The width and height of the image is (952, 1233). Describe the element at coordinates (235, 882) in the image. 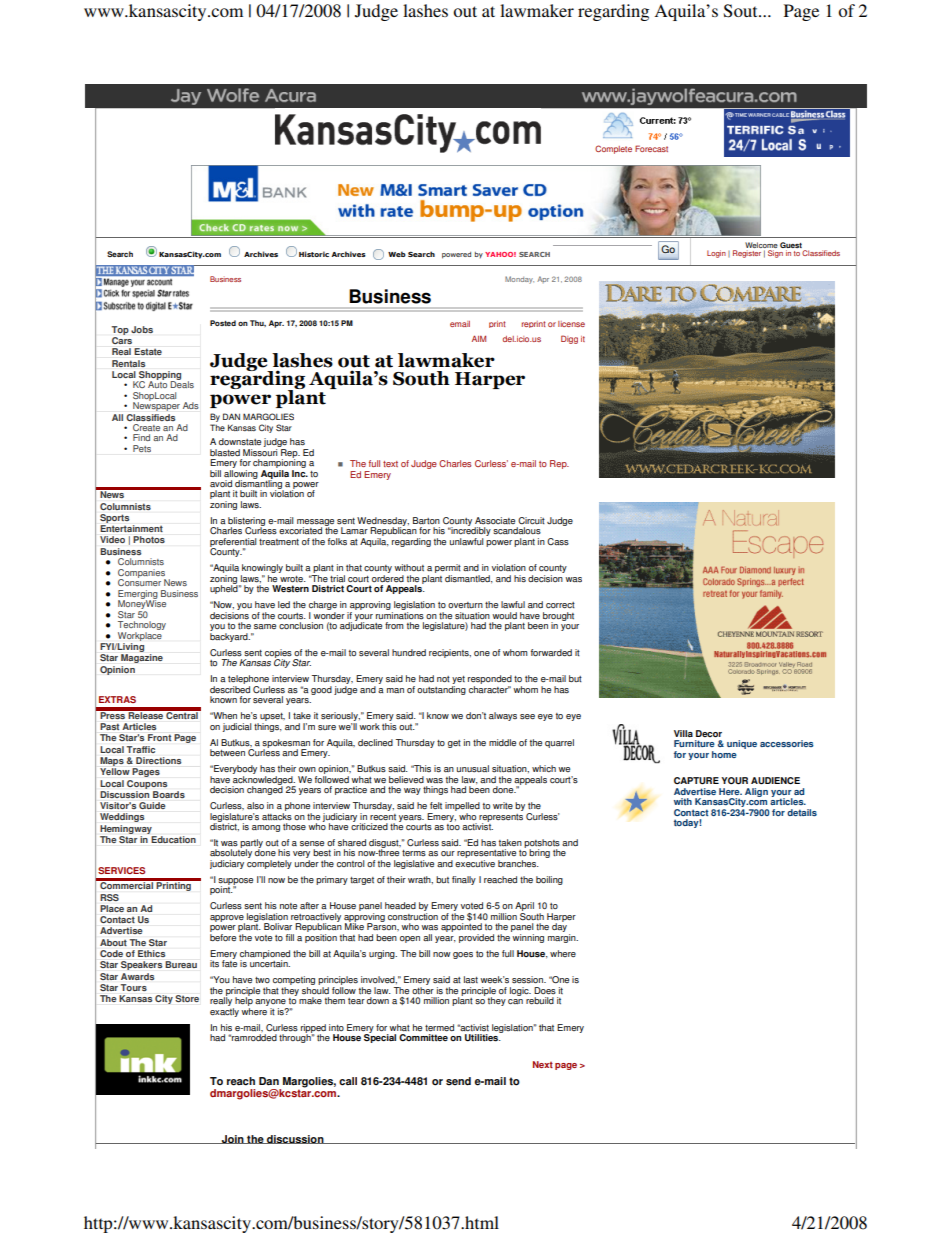

I see `suppose` at that location.
